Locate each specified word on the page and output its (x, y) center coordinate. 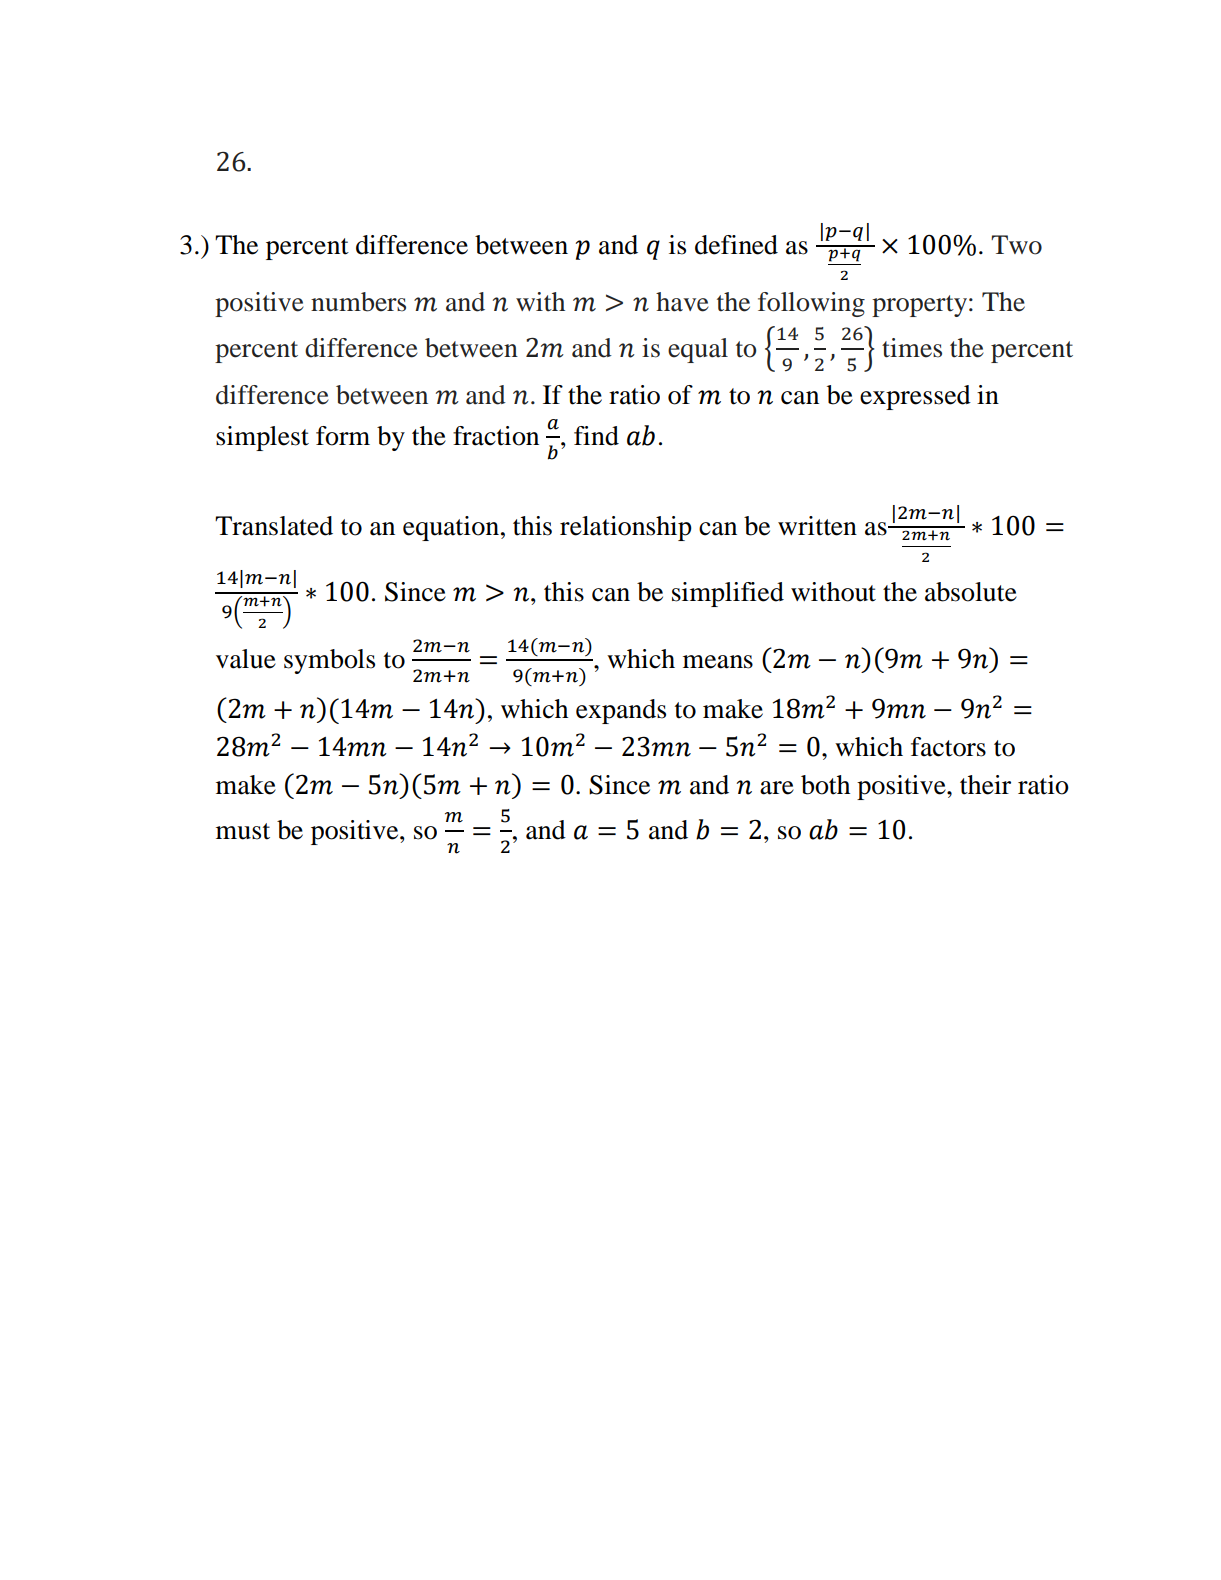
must (243, 831)
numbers (358, 302)
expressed (915, 397)
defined (736, 245)
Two (1016, 245)
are (777, 788)
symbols (329, 661)
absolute (971, 592)
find (596, 436)
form (343, 436)
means (718, 662)
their (985, 785)
